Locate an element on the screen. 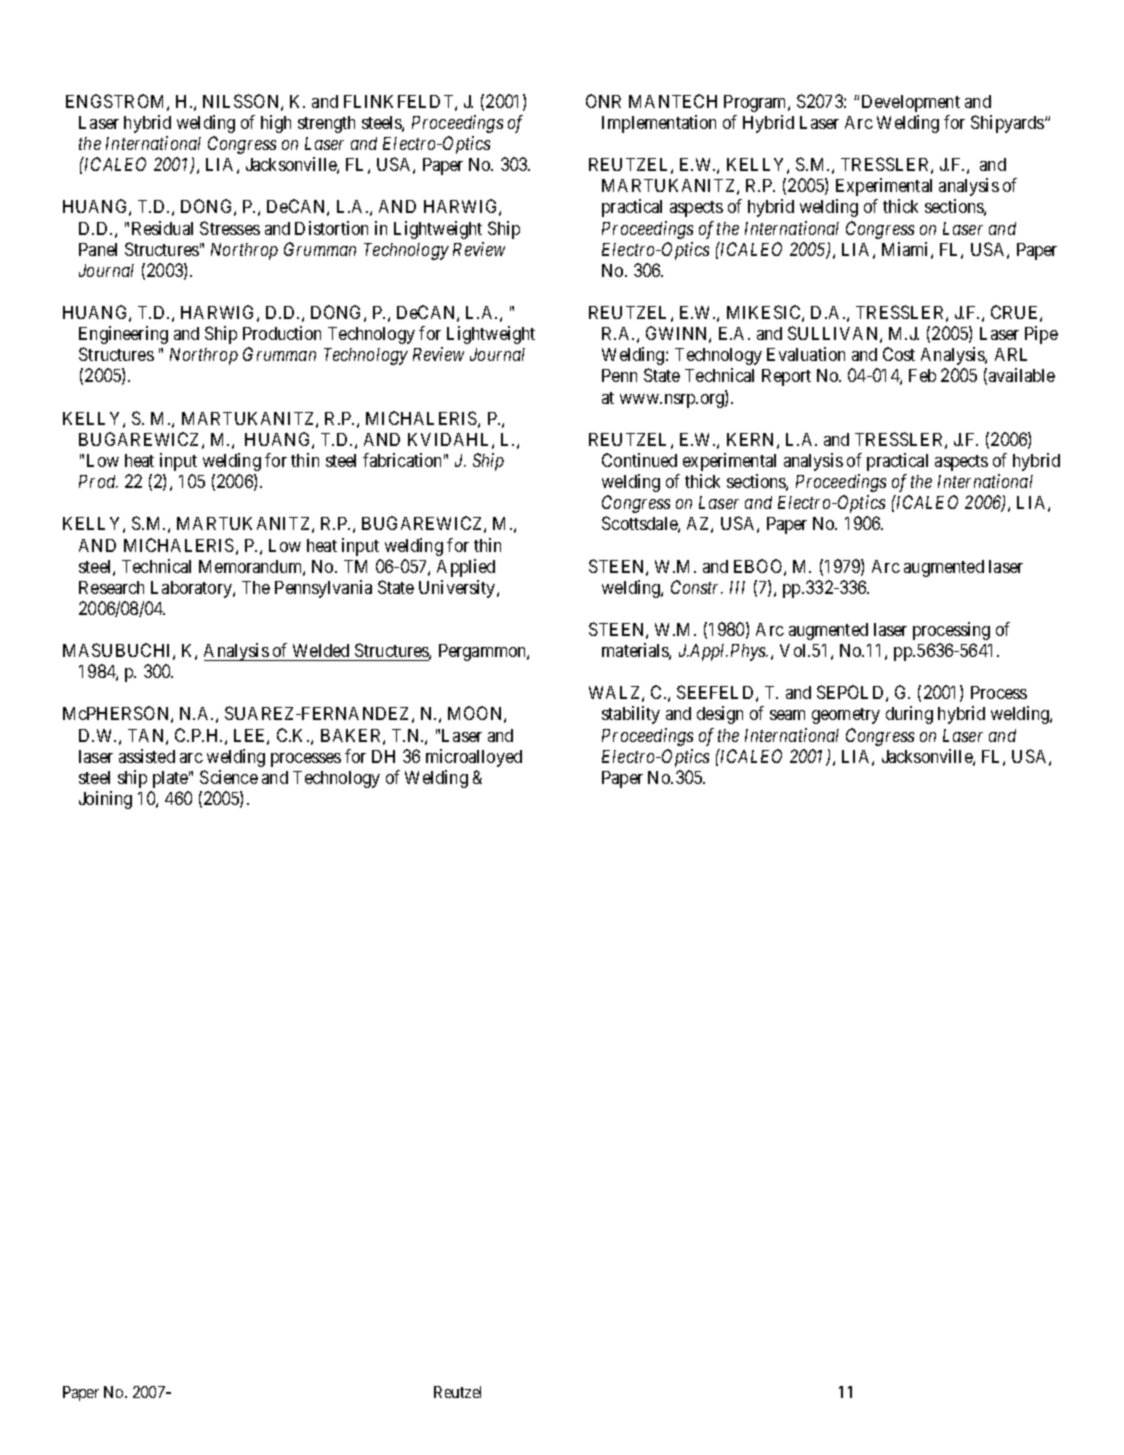  high is located at coordinates (276, 124).
